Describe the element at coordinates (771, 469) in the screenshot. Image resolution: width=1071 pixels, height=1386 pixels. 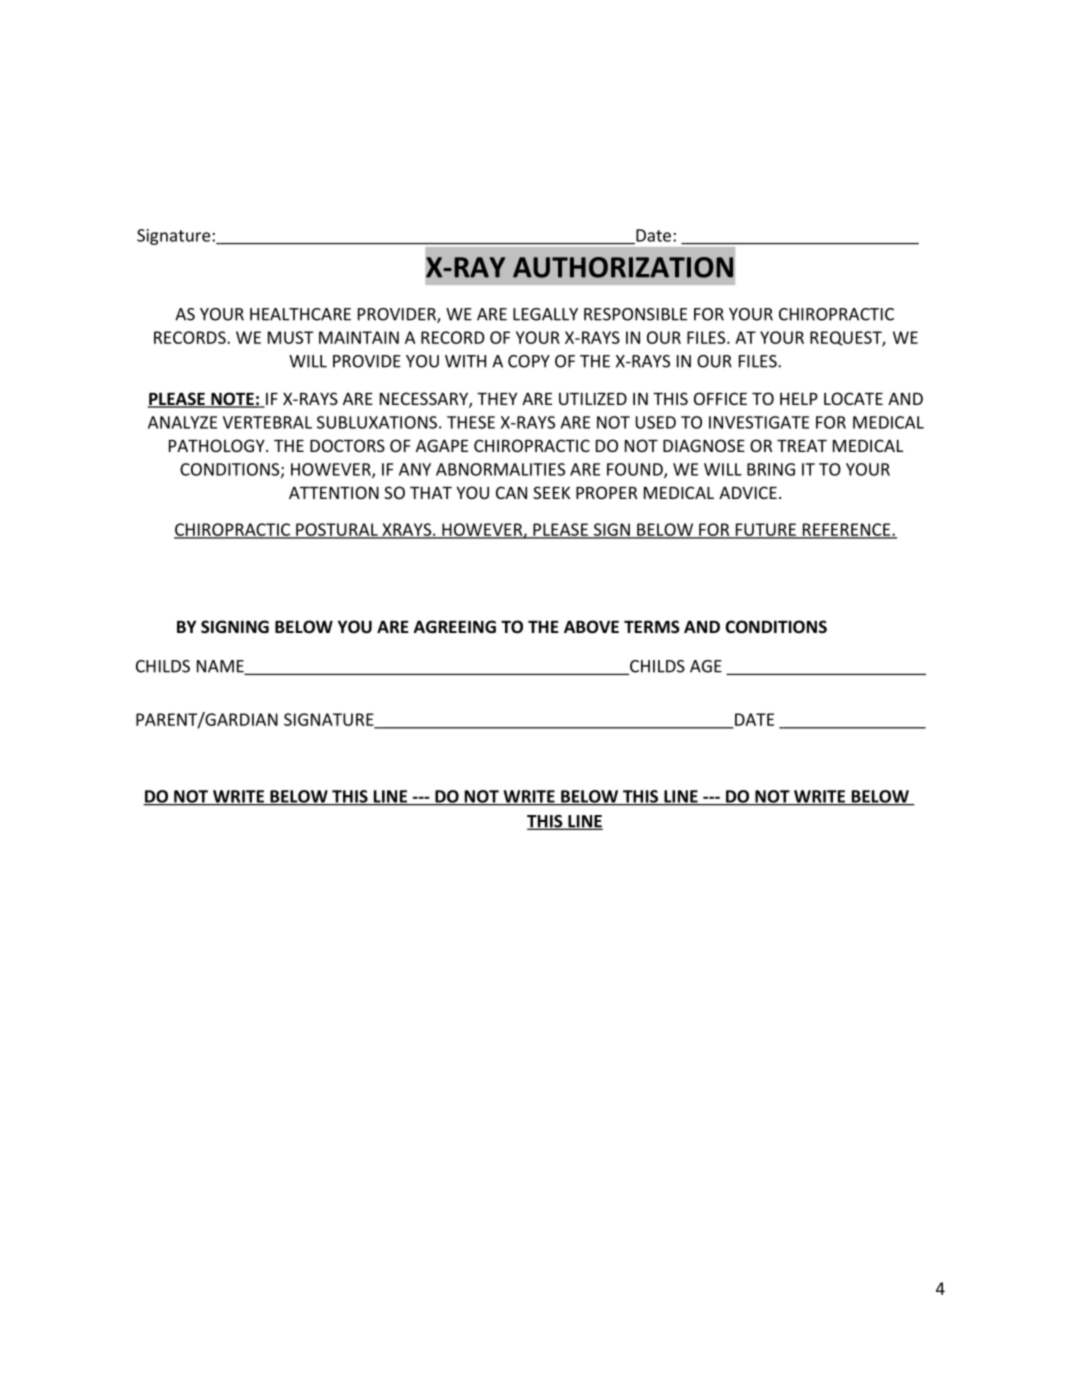
I see `BRING` at that location.
